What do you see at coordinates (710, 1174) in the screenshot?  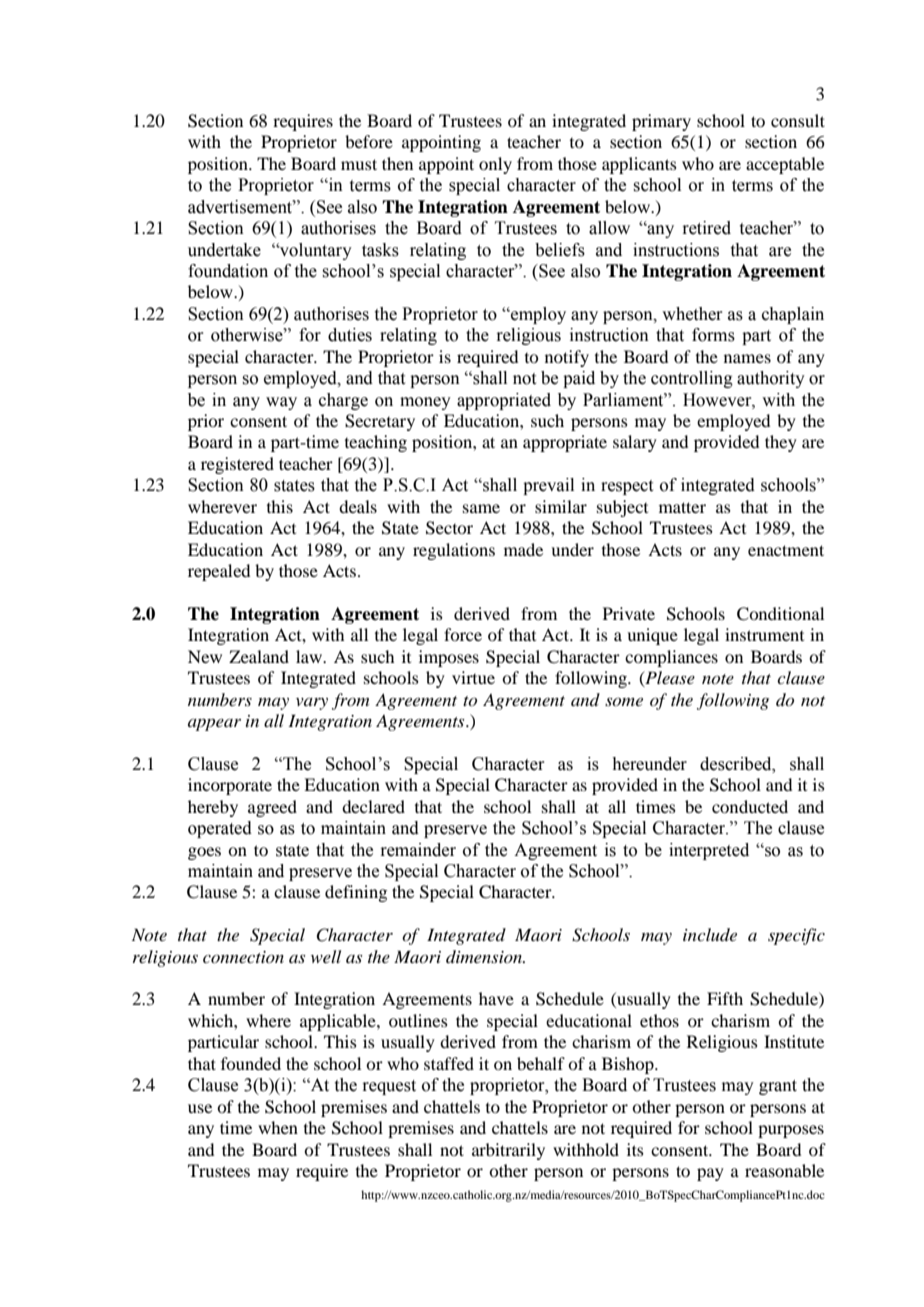 I see `pay` at bounding box center [710, 1174].
